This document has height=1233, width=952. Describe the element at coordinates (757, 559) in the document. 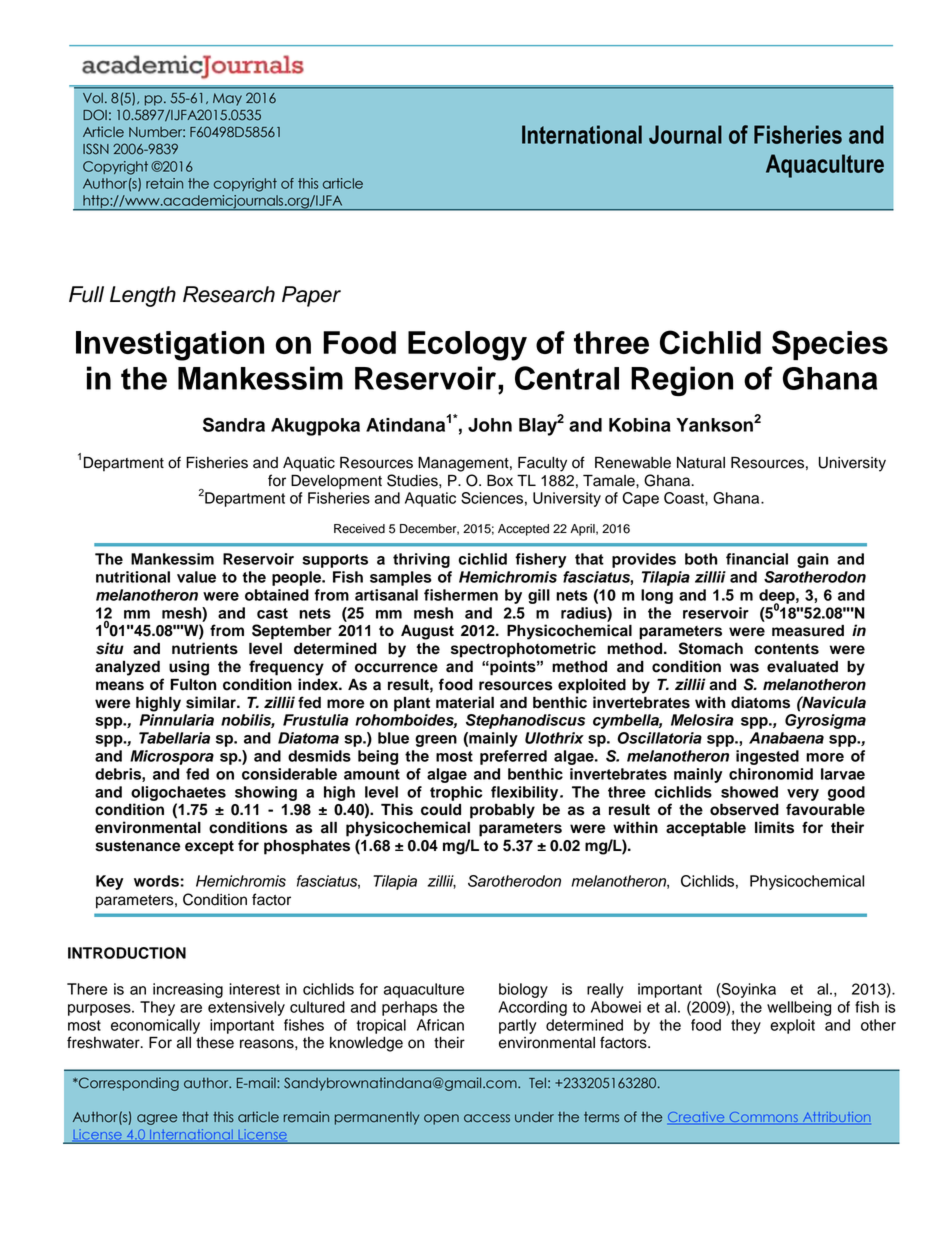

I see `financial` at that location.
